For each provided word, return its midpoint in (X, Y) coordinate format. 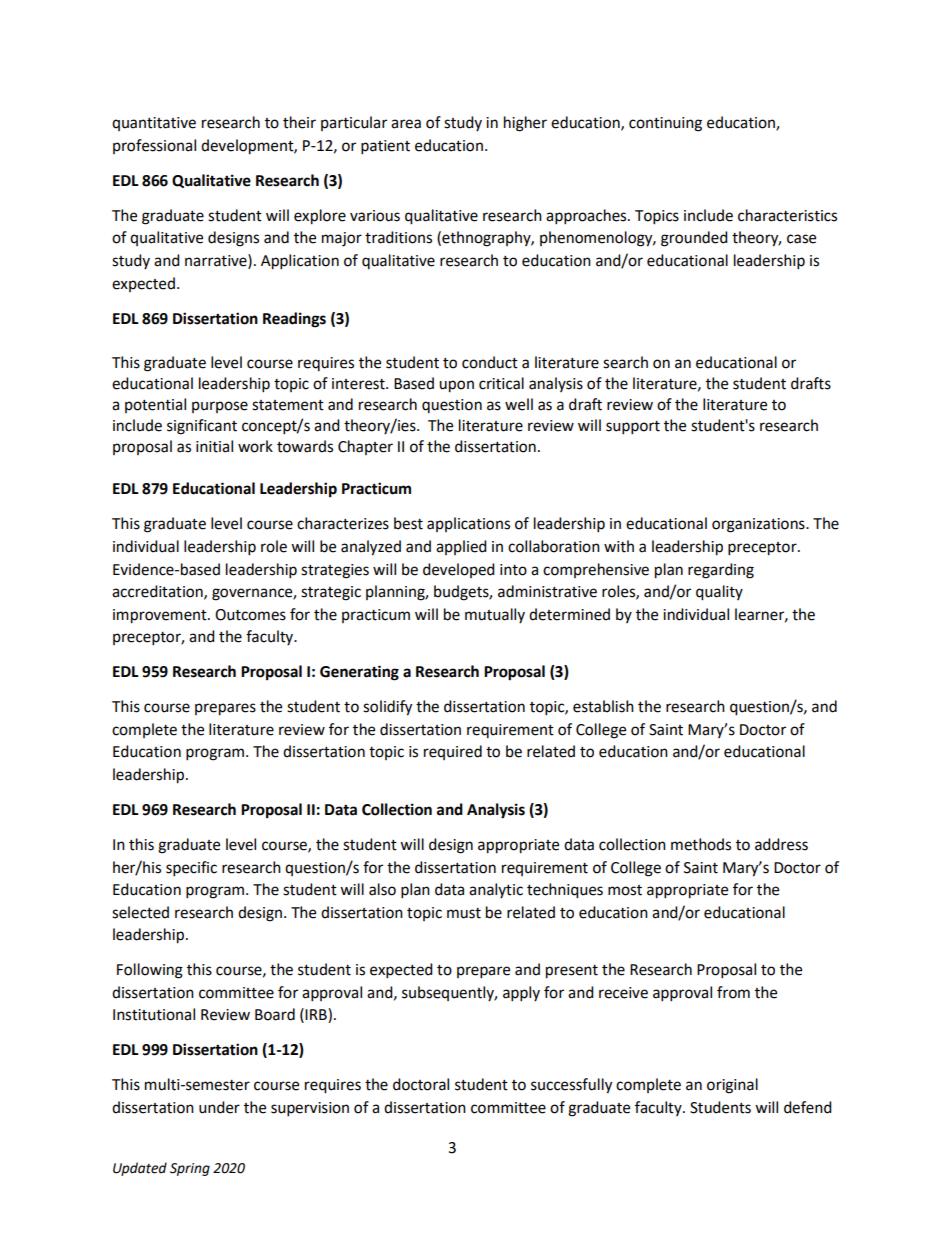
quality (719, 593)
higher (525, 124)
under (219, 1107)
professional (154, 146)
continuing (665, 124)
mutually (495, 615)
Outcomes (250, 615)
